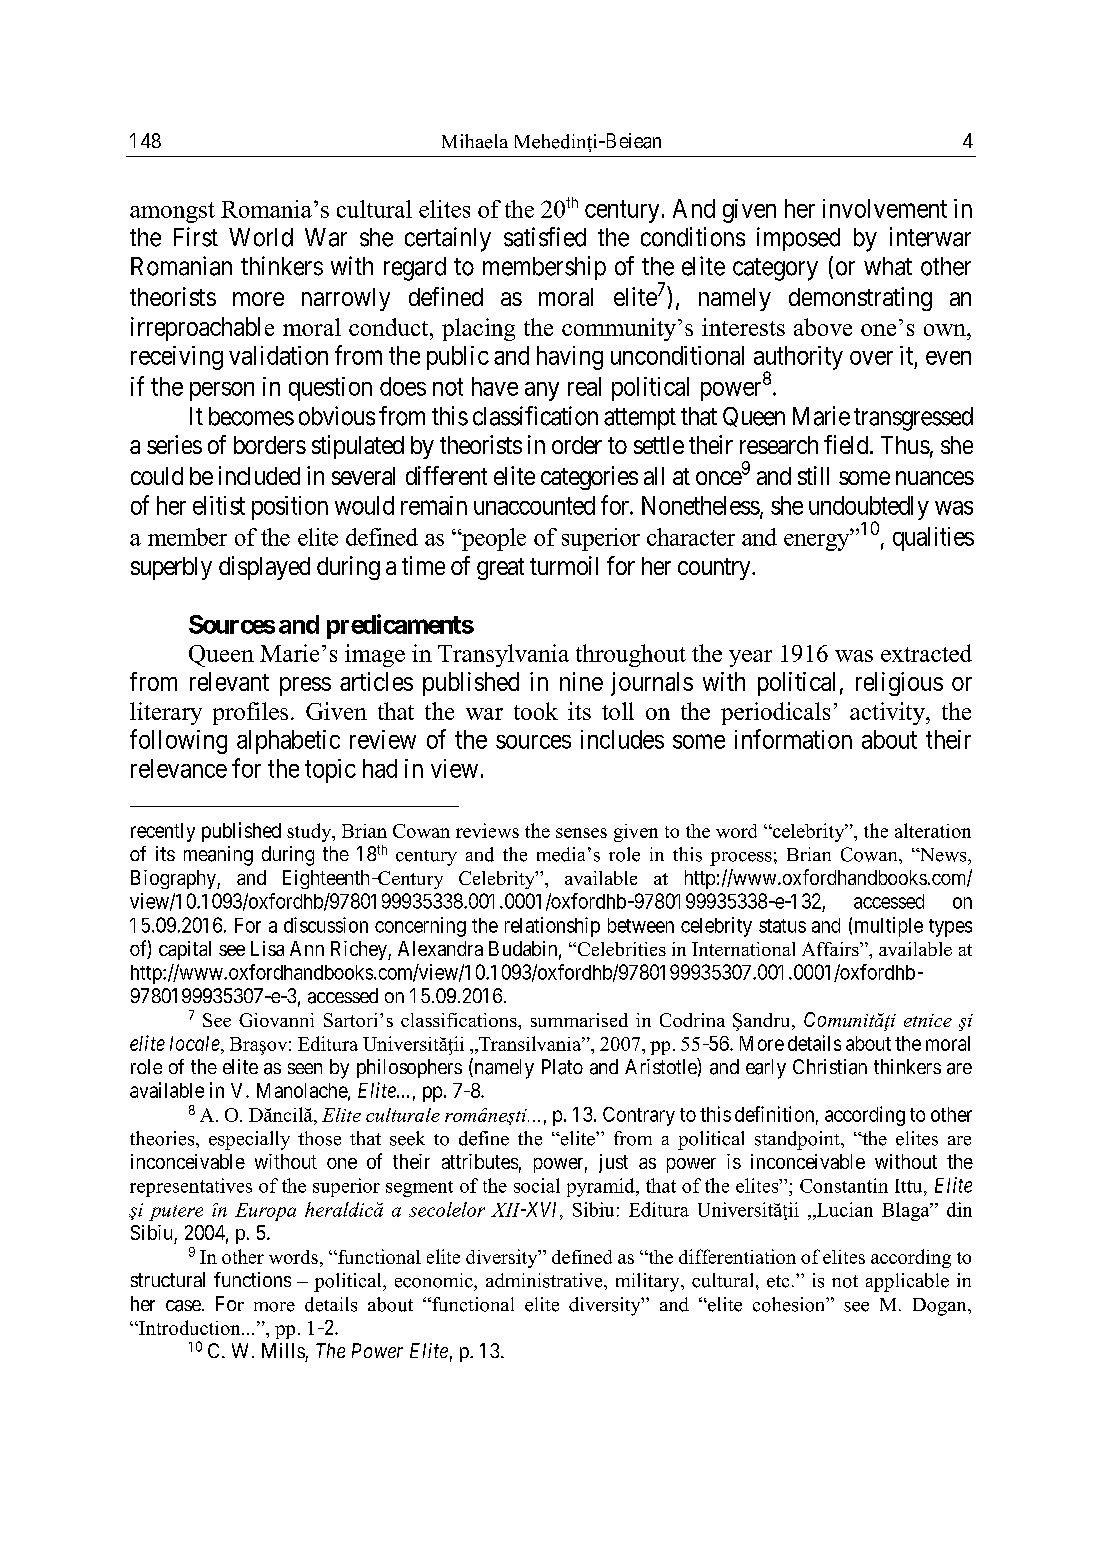 This page has width=1102, height=1556. I want to click on involvement, so click(885, 208).
